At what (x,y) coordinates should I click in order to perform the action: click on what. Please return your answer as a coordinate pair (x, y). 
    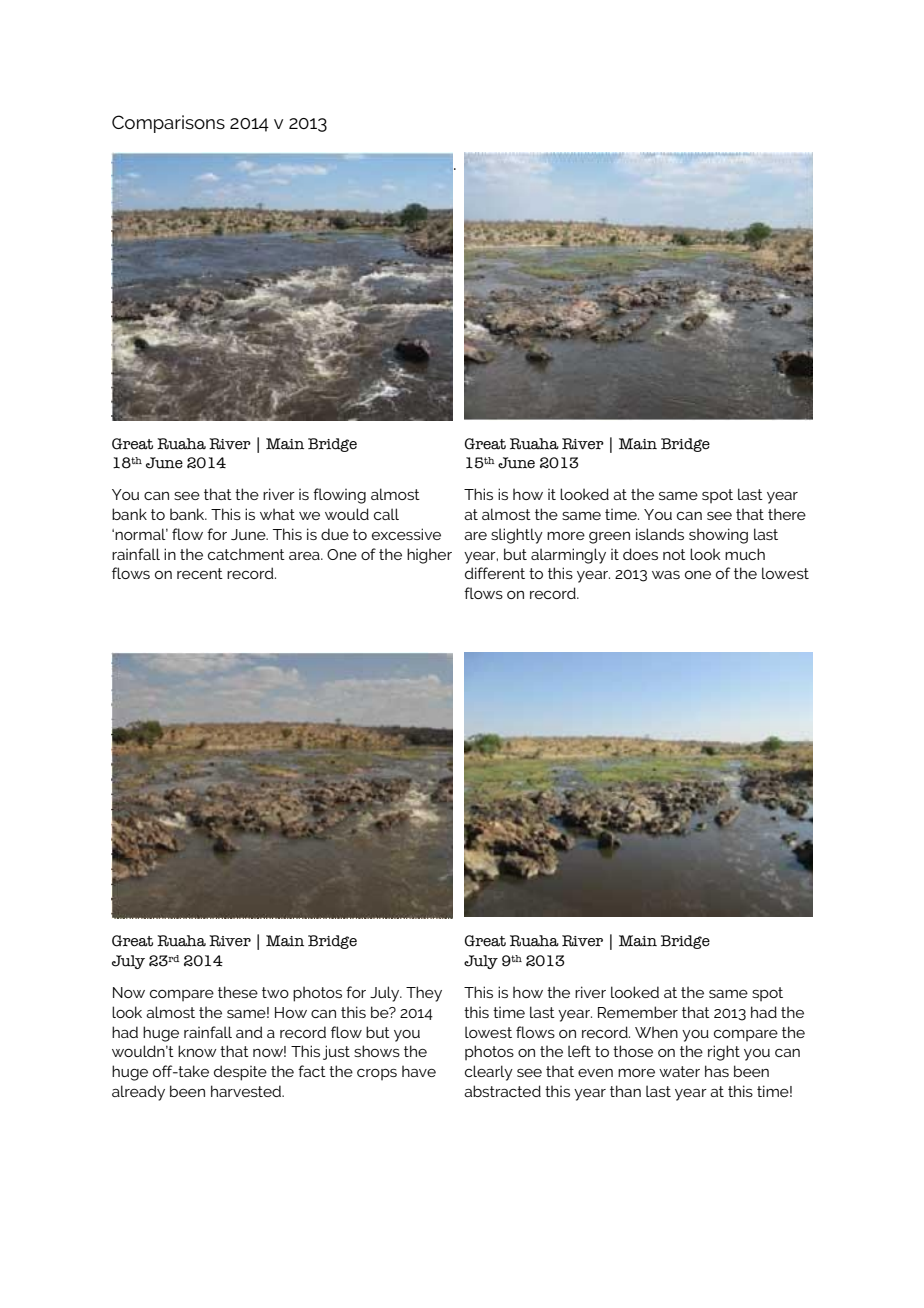
    Looking at the image, I should click on (277, 514).
